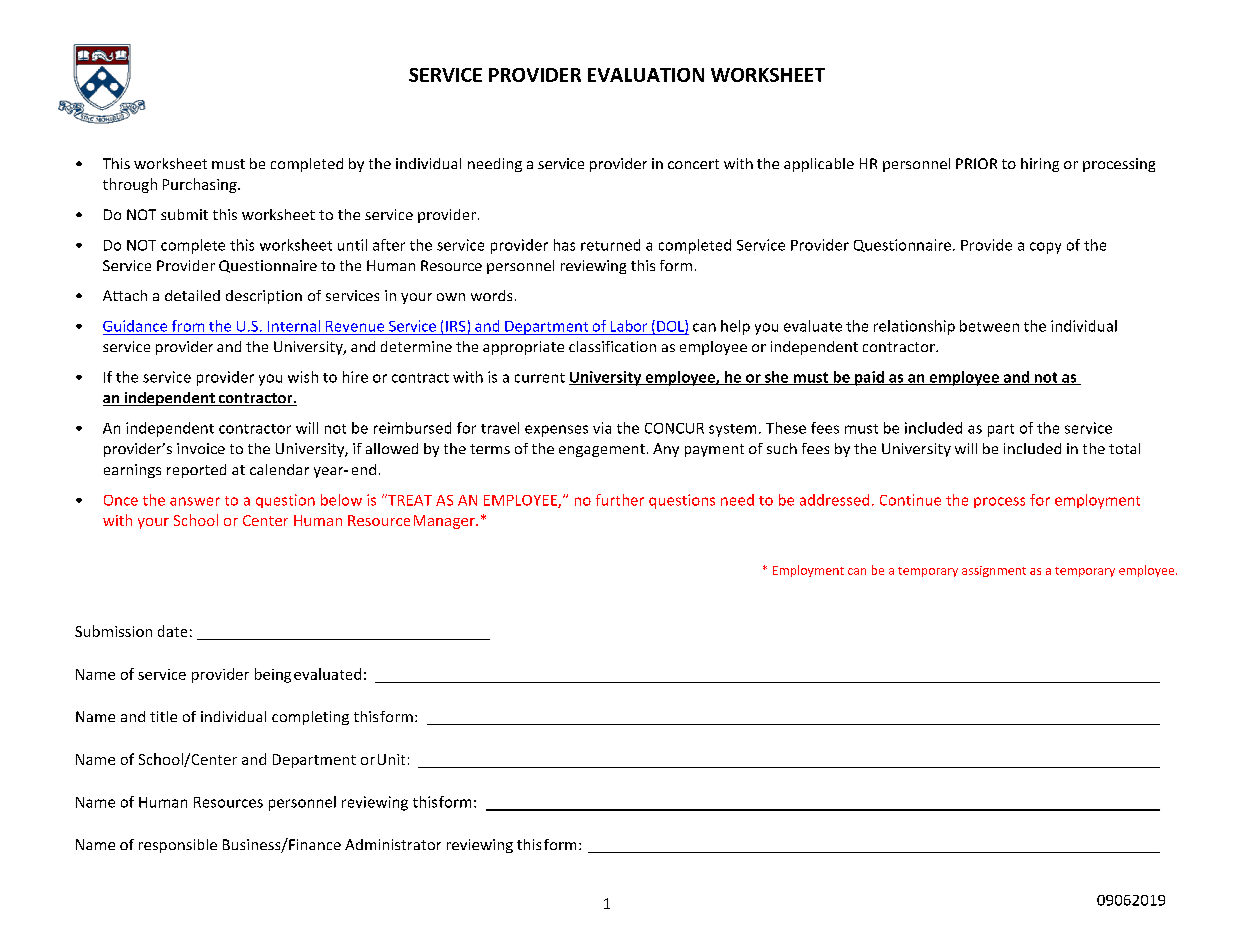 This image has height=952, width=1233. Describe the element at coordinates (303, 377) in the image. I see `wish` at that location.
